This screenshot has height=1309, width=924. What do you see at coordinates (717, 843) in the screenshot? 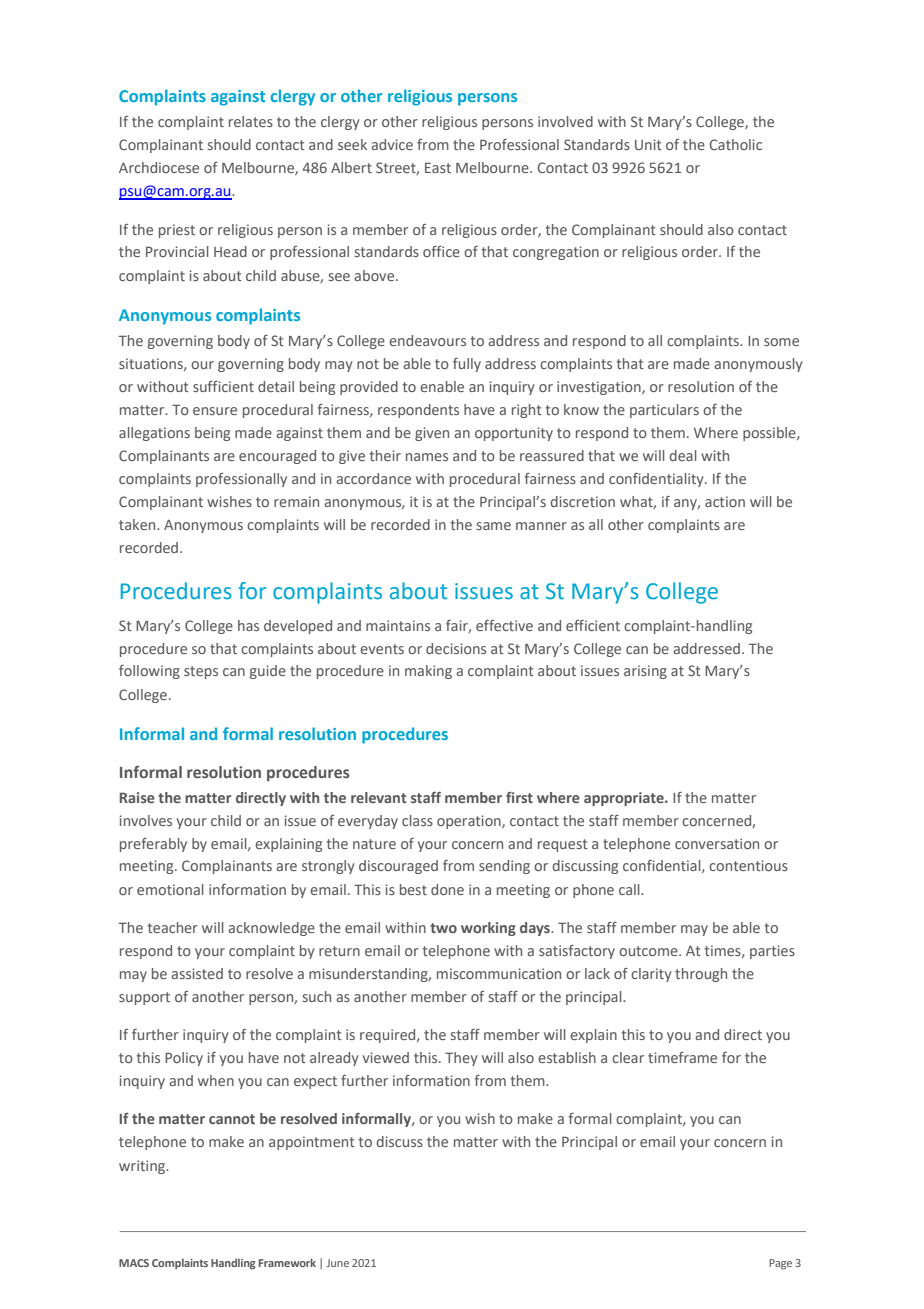
I see `conversation` at bounding box center [717, 843].
